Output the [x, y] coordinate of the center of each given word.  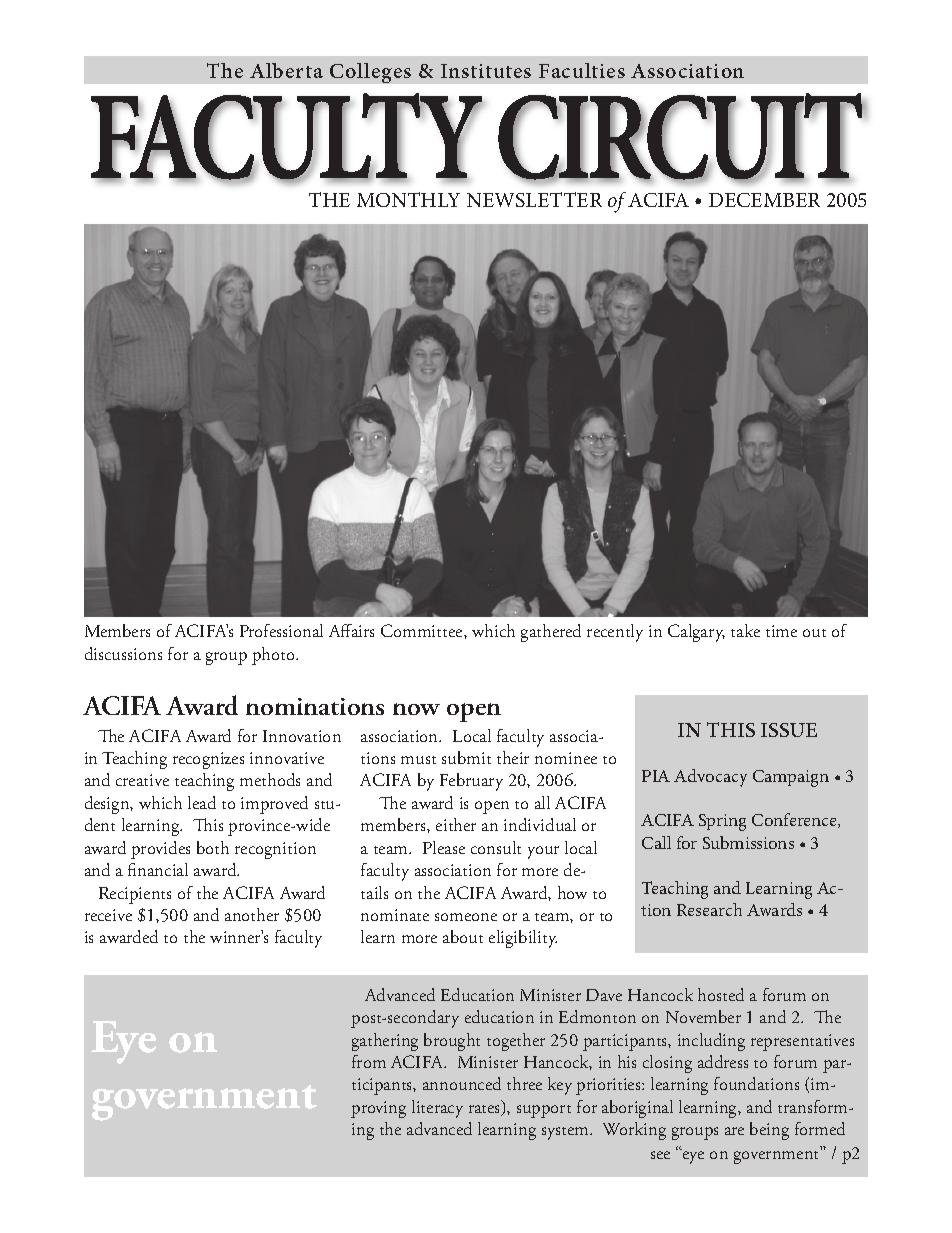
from [369, 1061]
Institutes [486, 71]
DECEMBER [764, 200]
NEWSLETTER [534, 199]
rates [486, 1110]
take [745, 630]
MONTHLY [408, 199]
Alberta [286, 70]
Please [444, 847]
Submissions [748, 842]
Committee [423, 630]
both [213, 847]
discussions [123, 653]
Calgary [696, 633]
